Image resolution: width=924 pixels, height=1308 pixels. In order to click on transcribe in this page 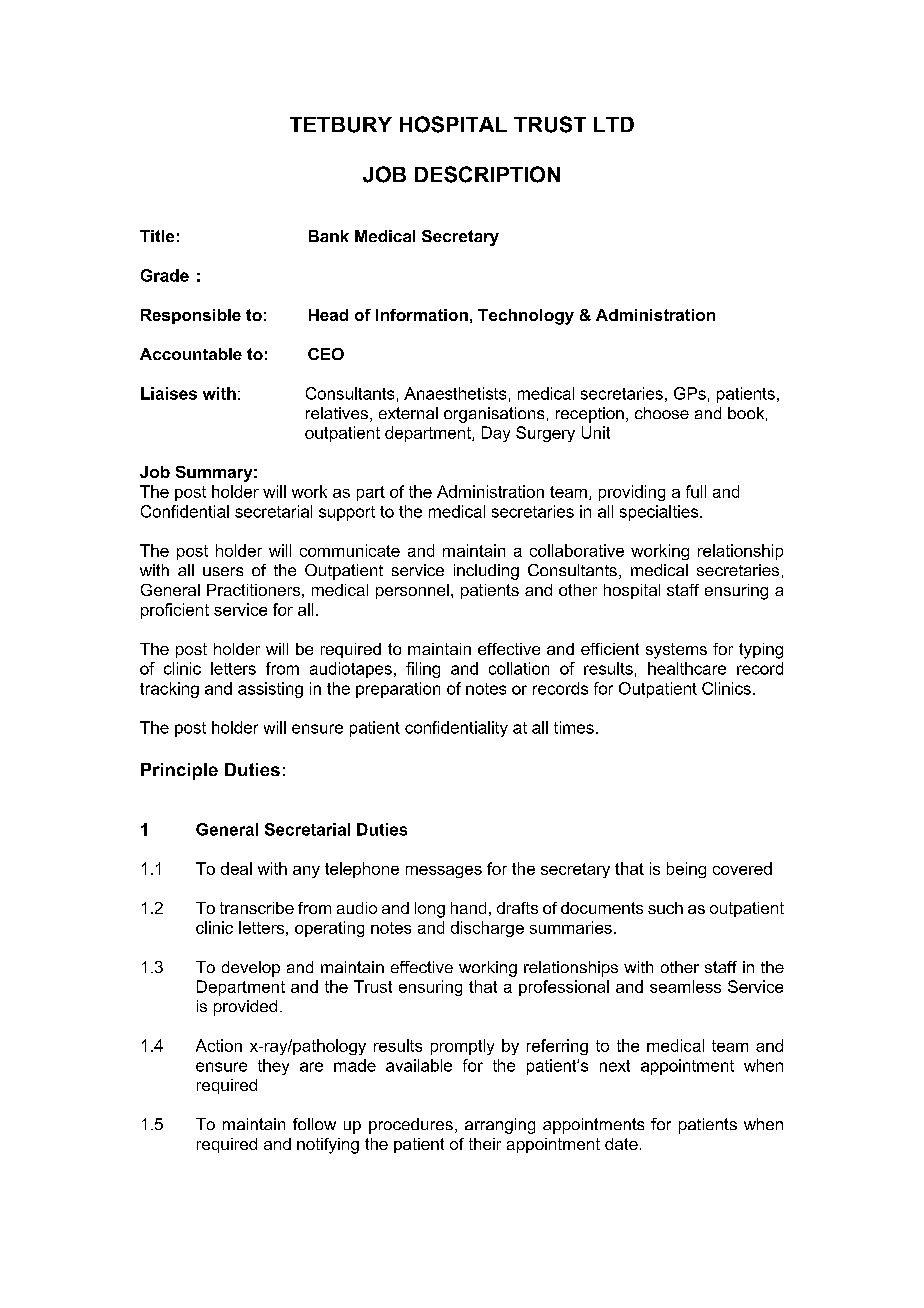, I will do `click(257, 908)`.
